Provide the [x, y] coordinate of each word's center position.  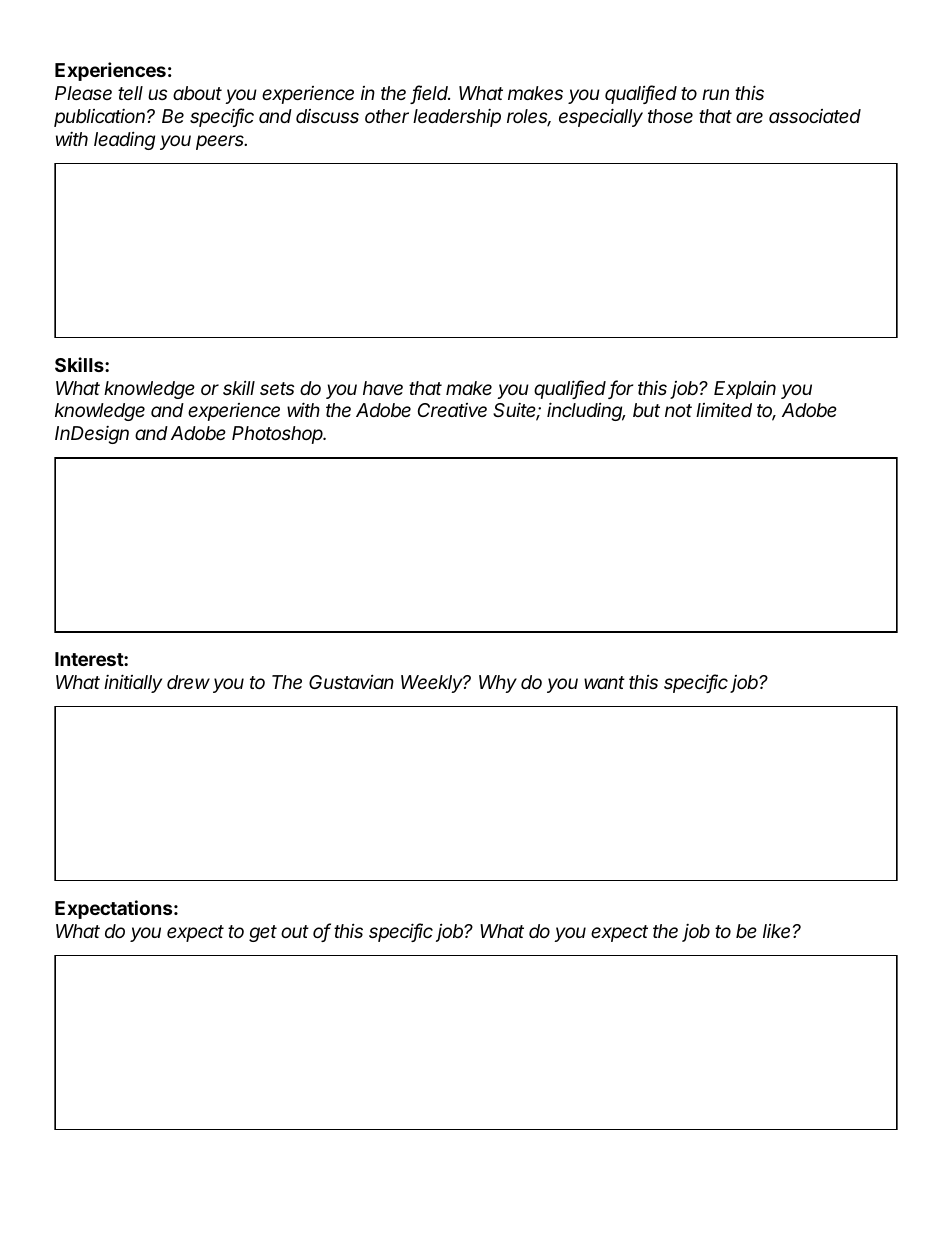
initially [133, 683]
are [749, 117]
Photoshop [279, 435]
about [197, 93]
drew [188, 682]
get [263, 933]
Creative [452, 410]
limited [724, 410]
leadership [457, 118]
